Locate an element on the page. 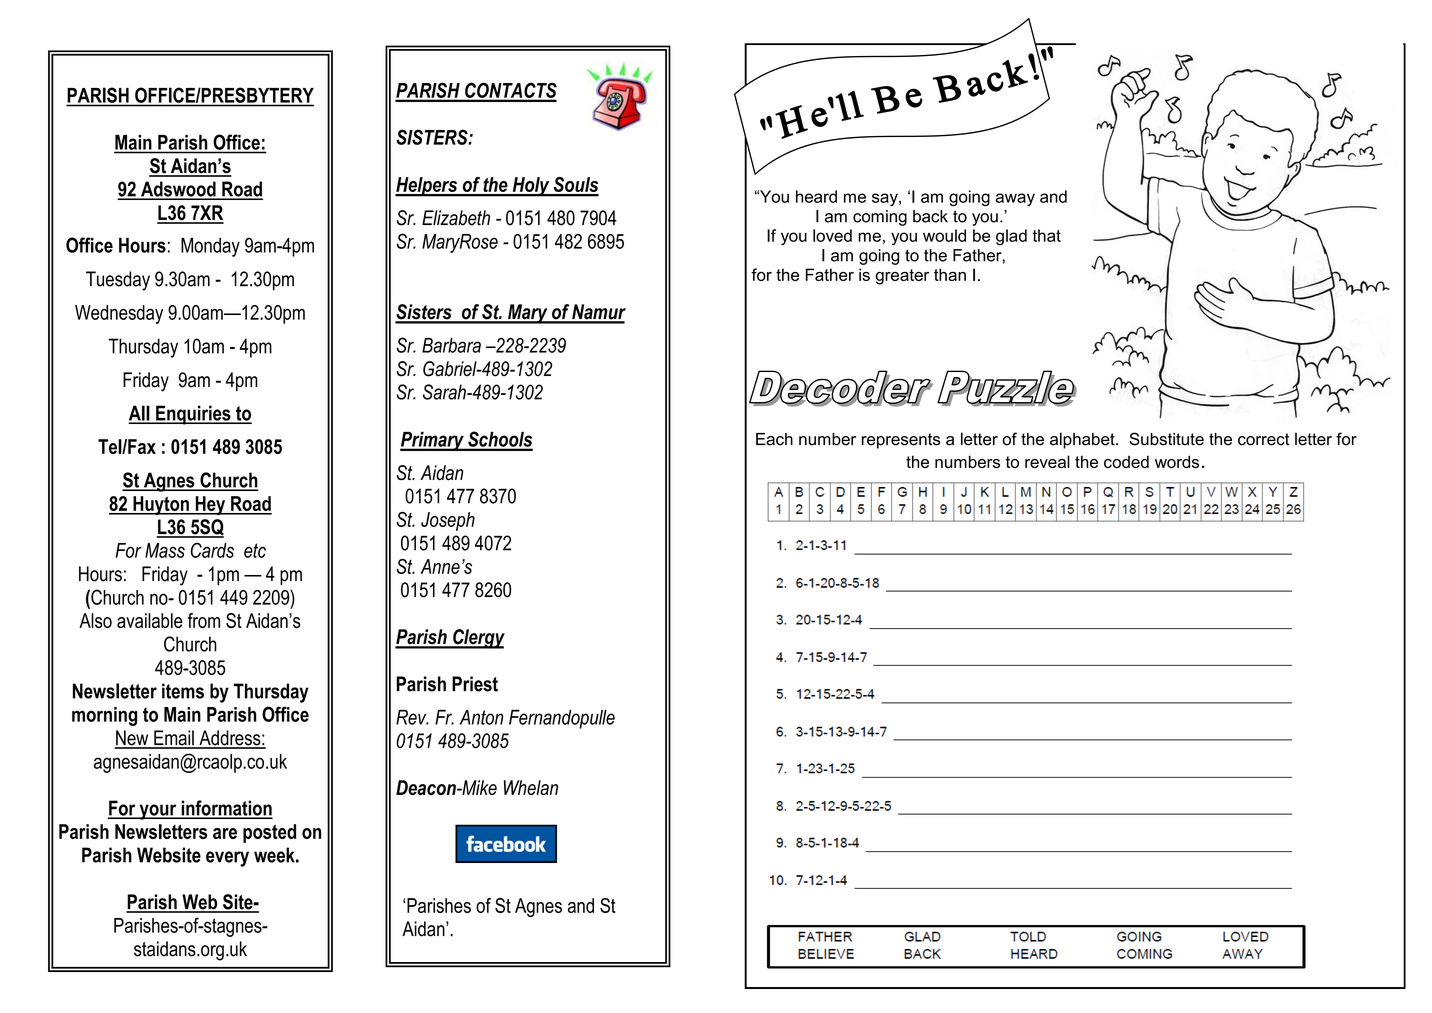 The image size is (1432, 1013). away is located at coordinates (1015, 199).
